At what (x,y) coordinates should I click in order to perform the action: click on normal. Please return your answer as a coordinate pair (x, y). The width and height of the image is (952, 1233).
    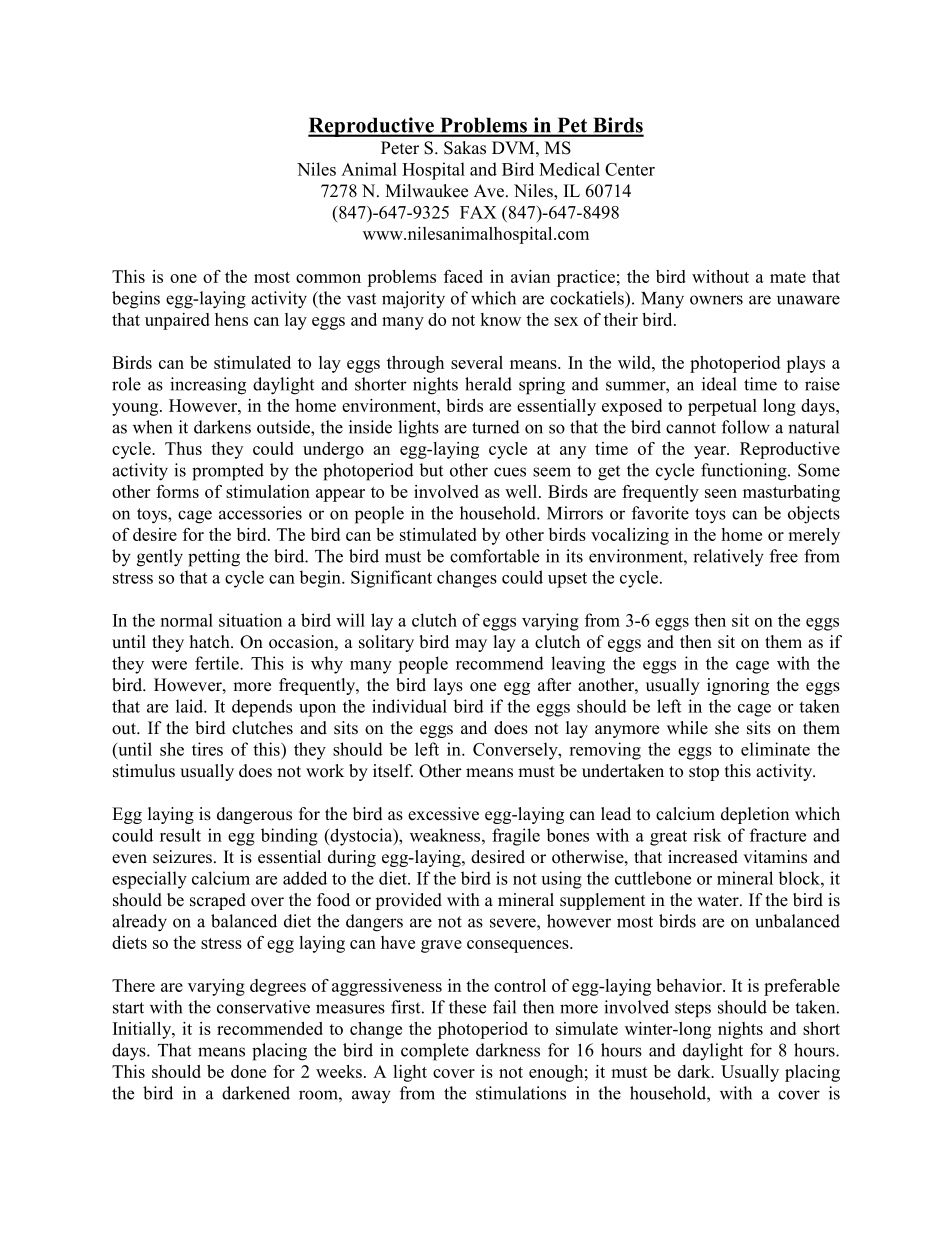
    Looking at the image, I should click on (187, 620).
